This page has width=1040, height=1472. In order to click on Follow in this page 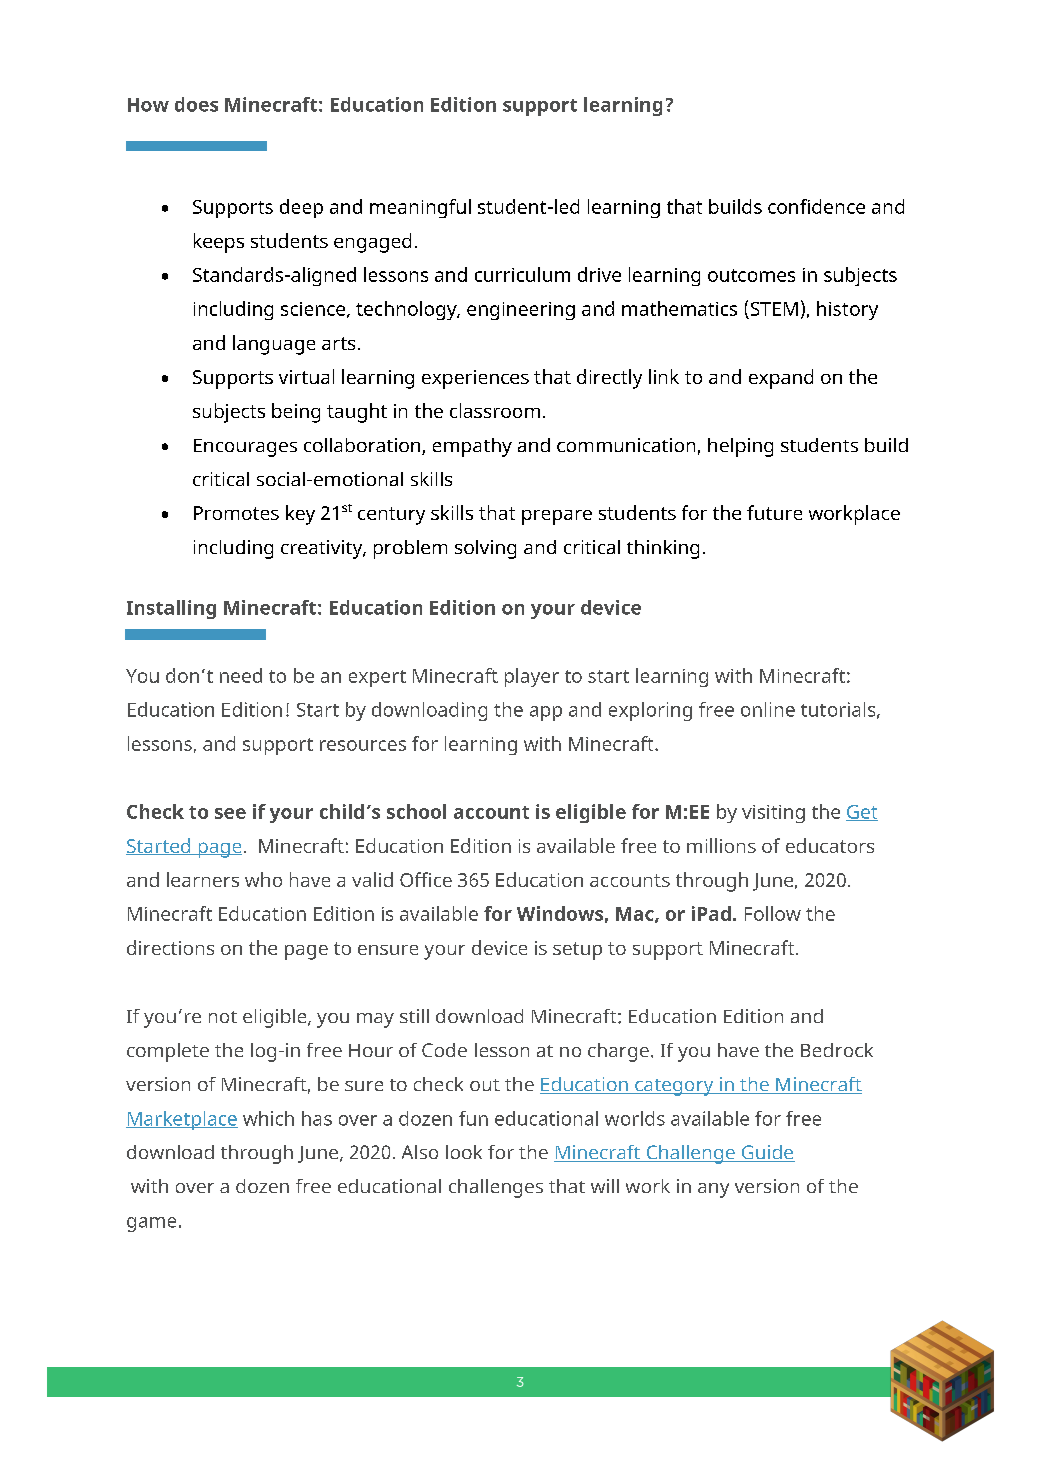, I will do `click(773, 913)`.
